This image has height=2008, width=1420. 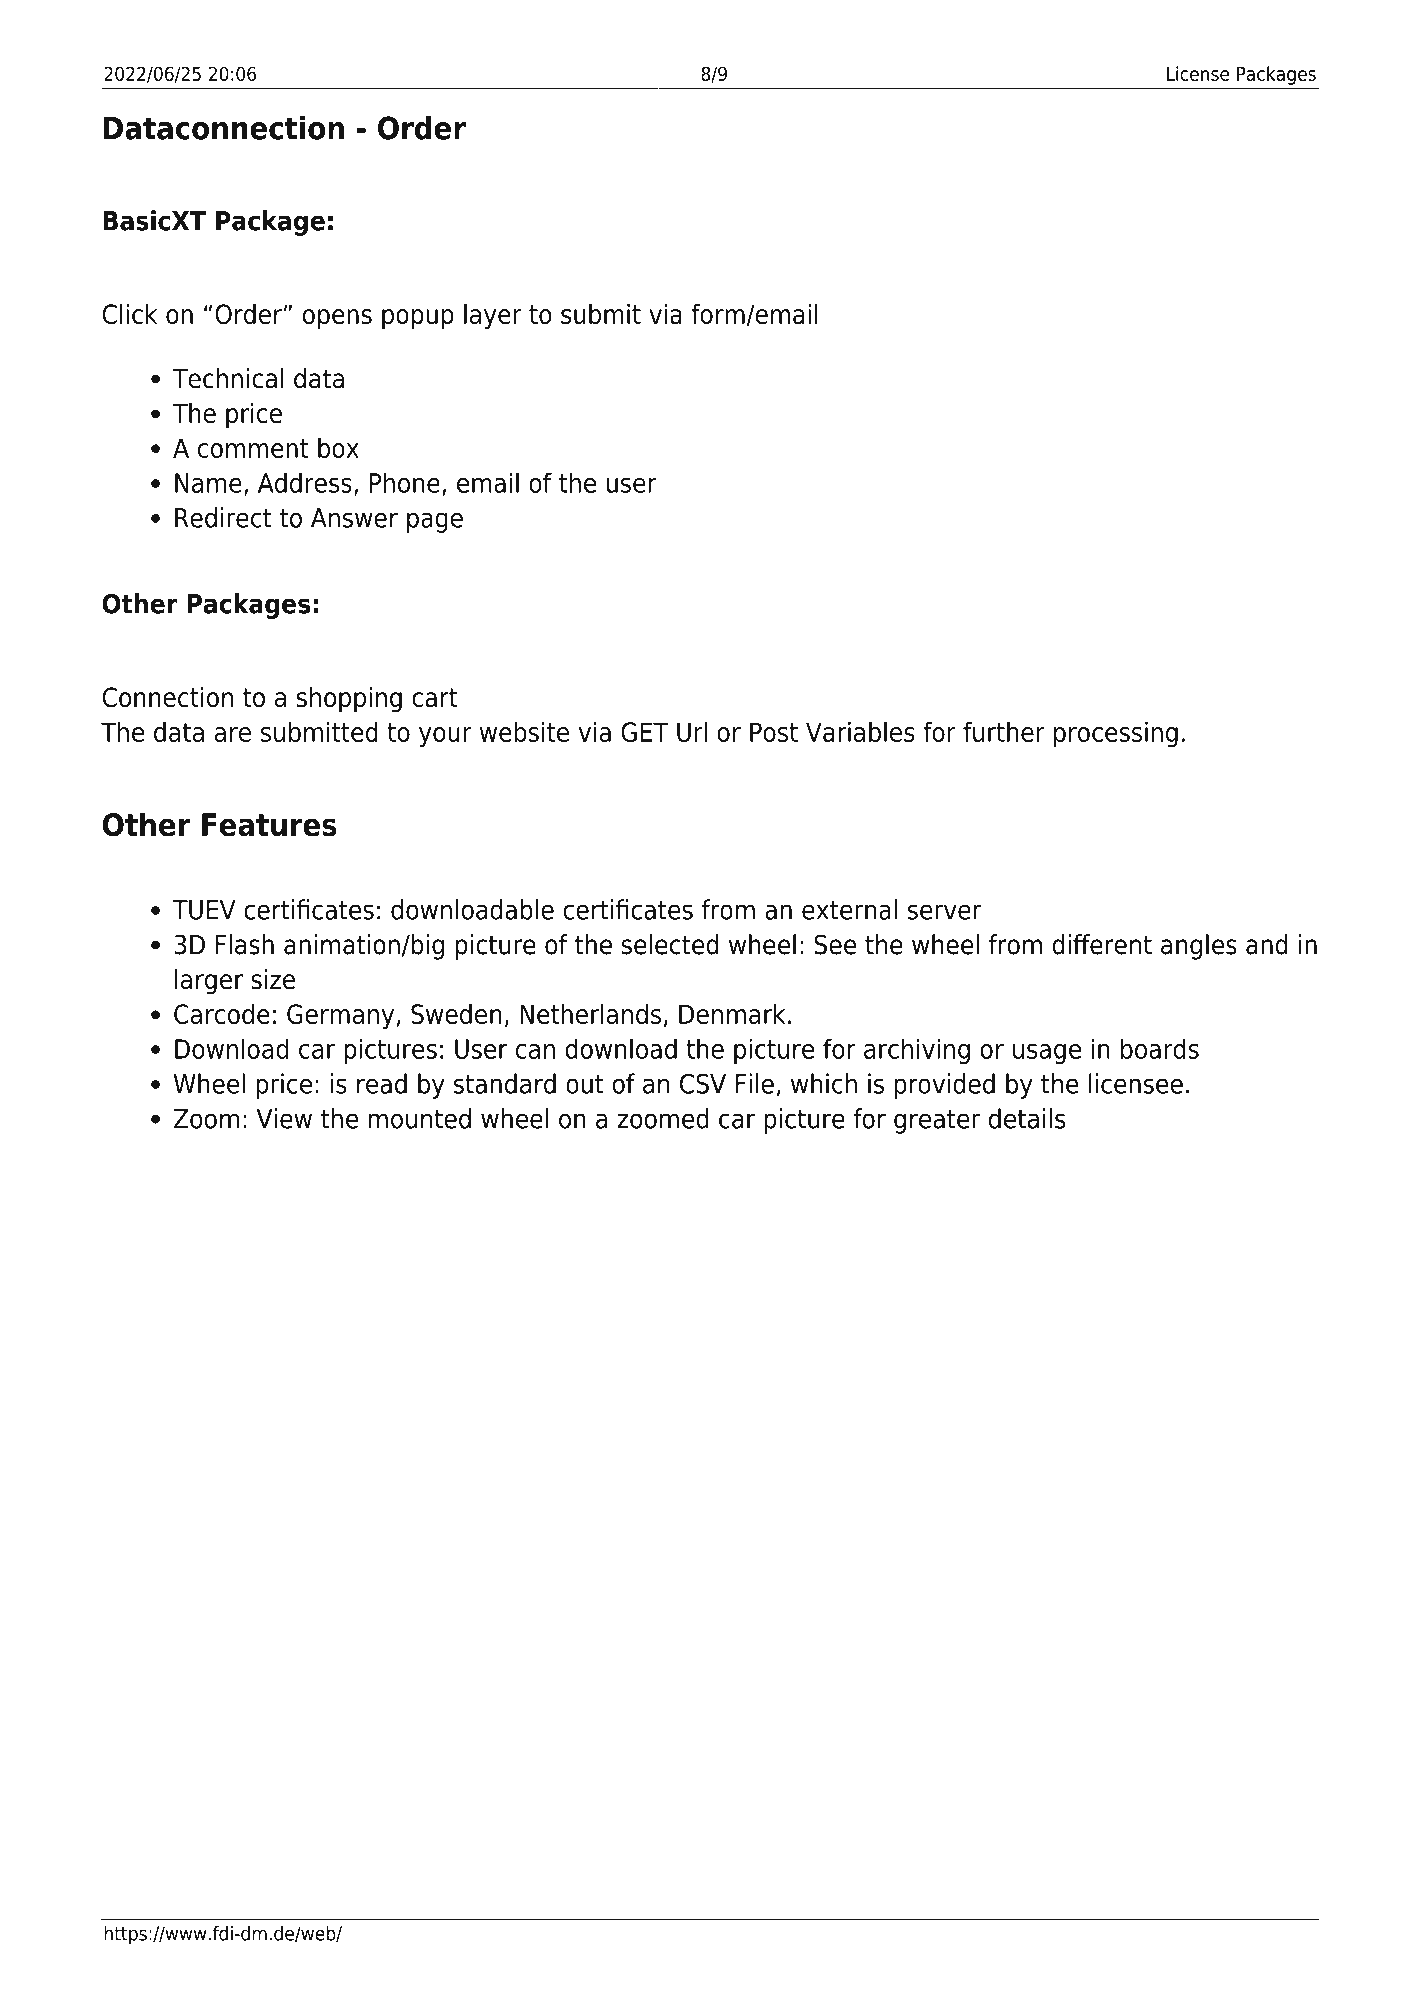 What do you see at coordinates (1116, 734) in the image?
I see `processing` at bounding box center [1116, 734].
